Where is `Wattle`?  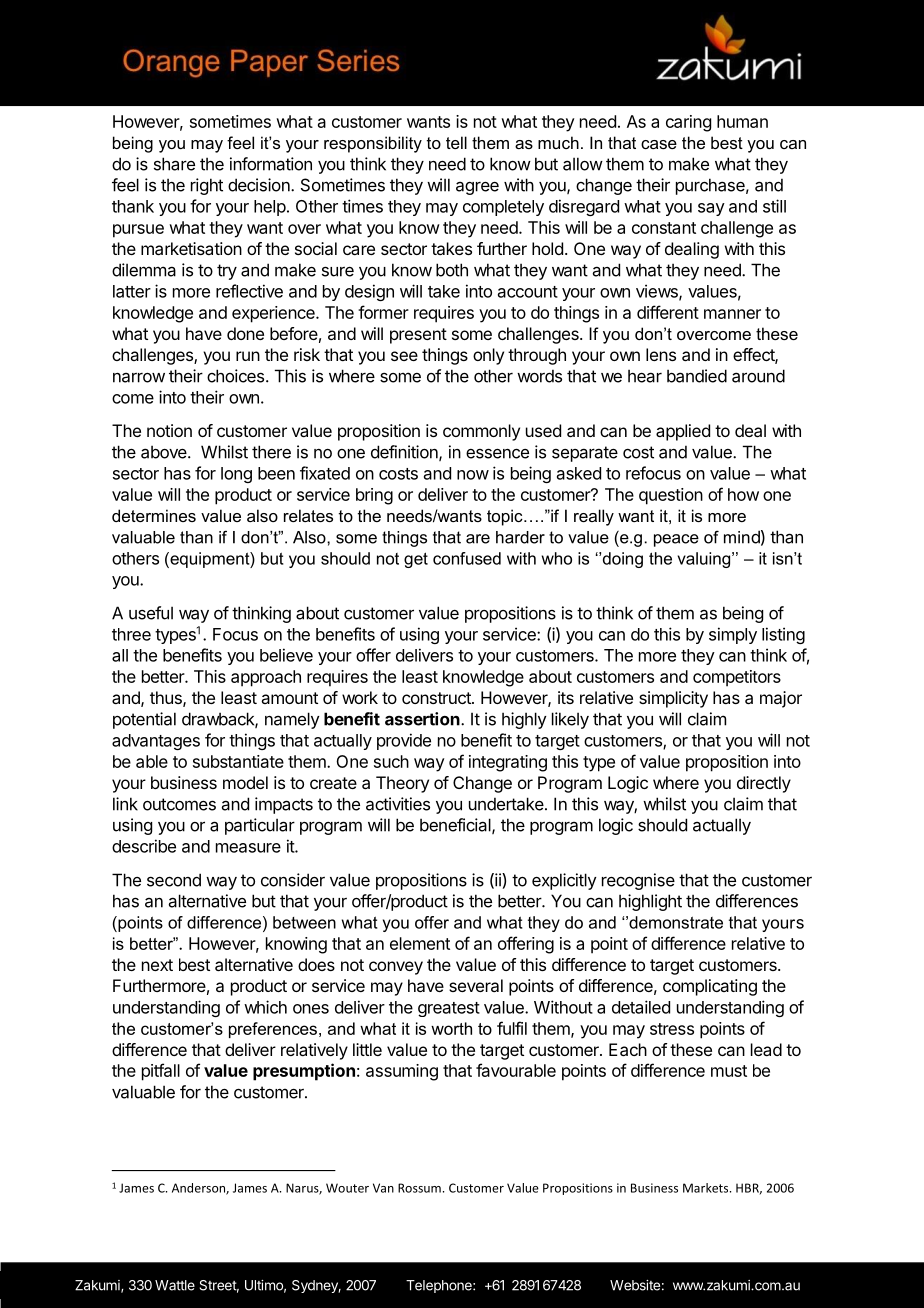
Wattle is located at coordinates (175, 1285).
